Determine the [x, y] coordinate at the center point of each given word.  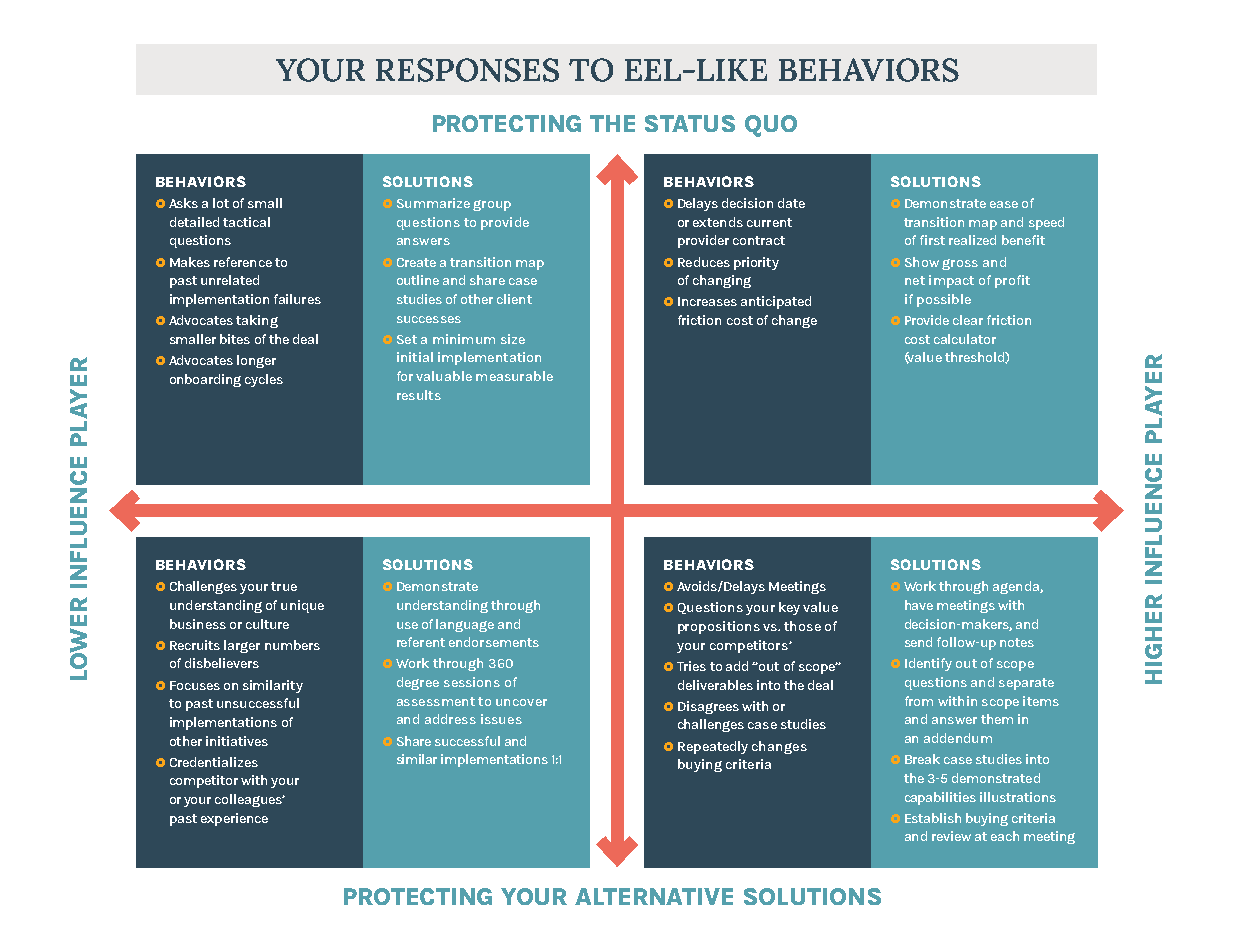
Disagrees [708, 707]
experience [234, 819]
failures [297, 299]
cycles [264, 380]
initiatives [237, 741]
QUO [771, 126]
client [514, 299]
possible [944, 300]
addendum [958, 738]
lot [221, 203]
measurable [514, 376]
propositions [719, 627]
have [919, 605]
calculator [965, 339]
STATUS [690, 123]
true [284, 586]
